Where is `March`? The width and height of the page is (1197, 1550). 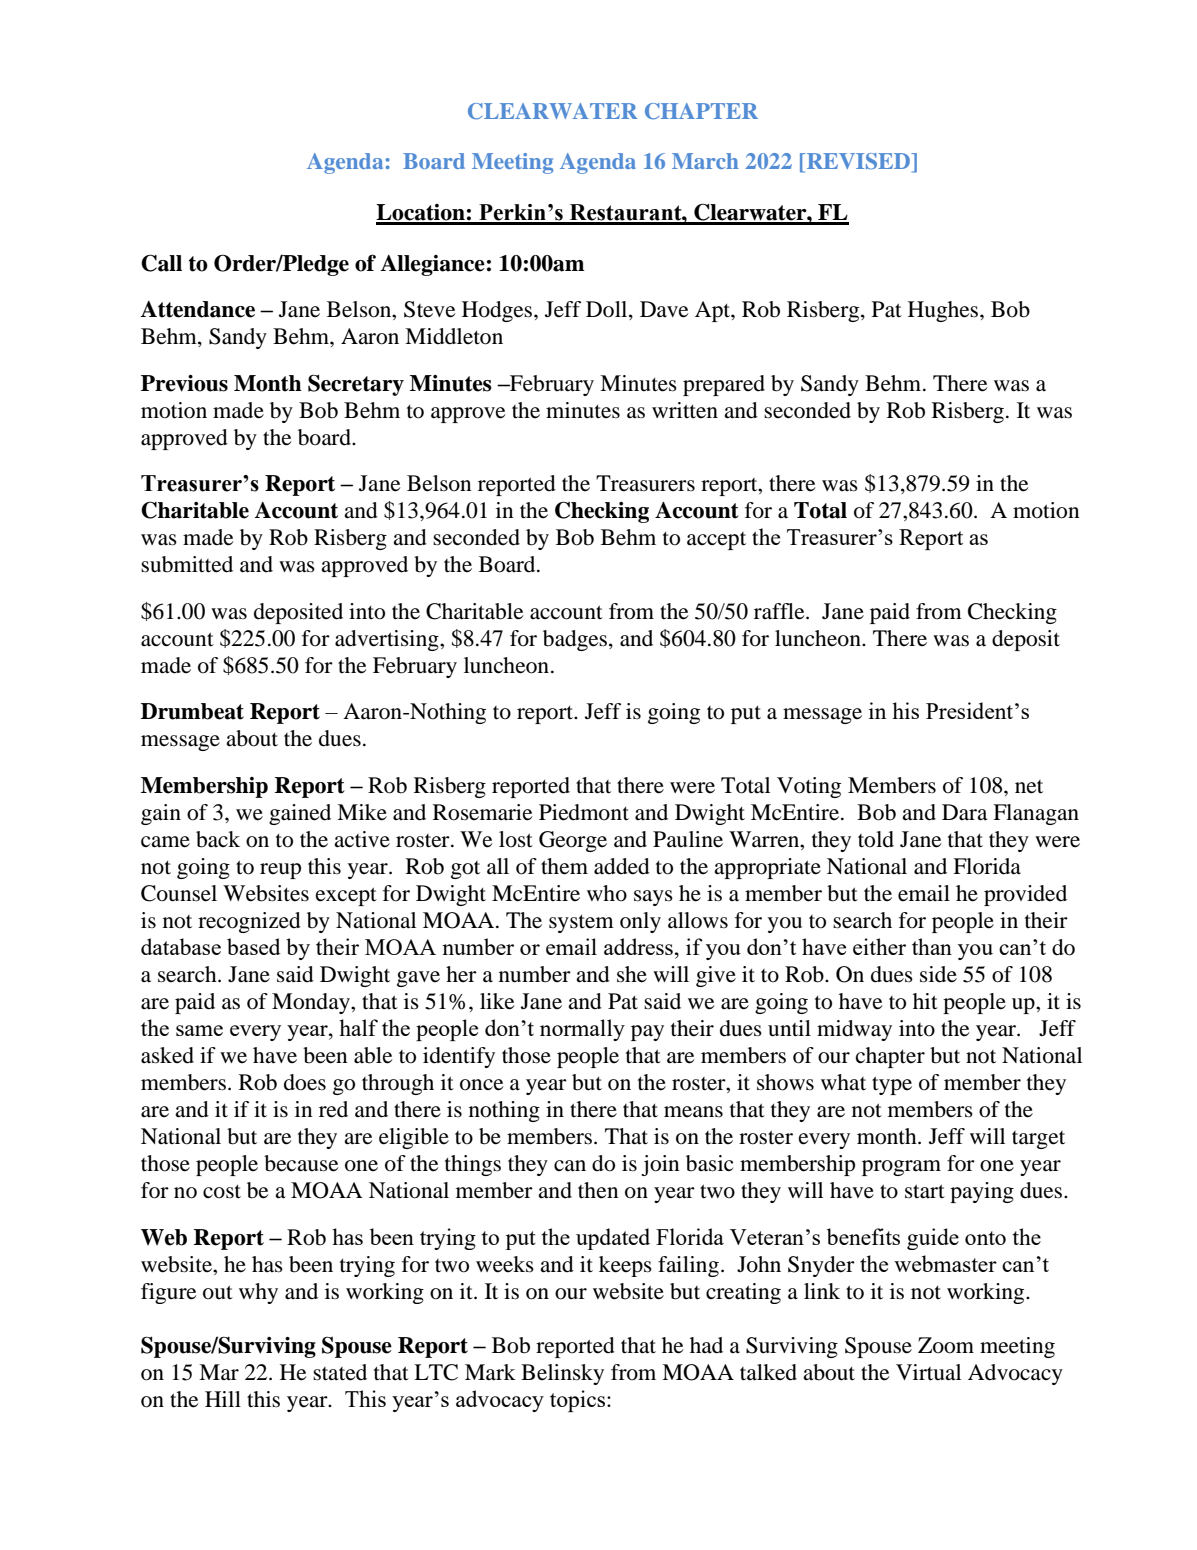
March is located at coordinates (705, 161).
